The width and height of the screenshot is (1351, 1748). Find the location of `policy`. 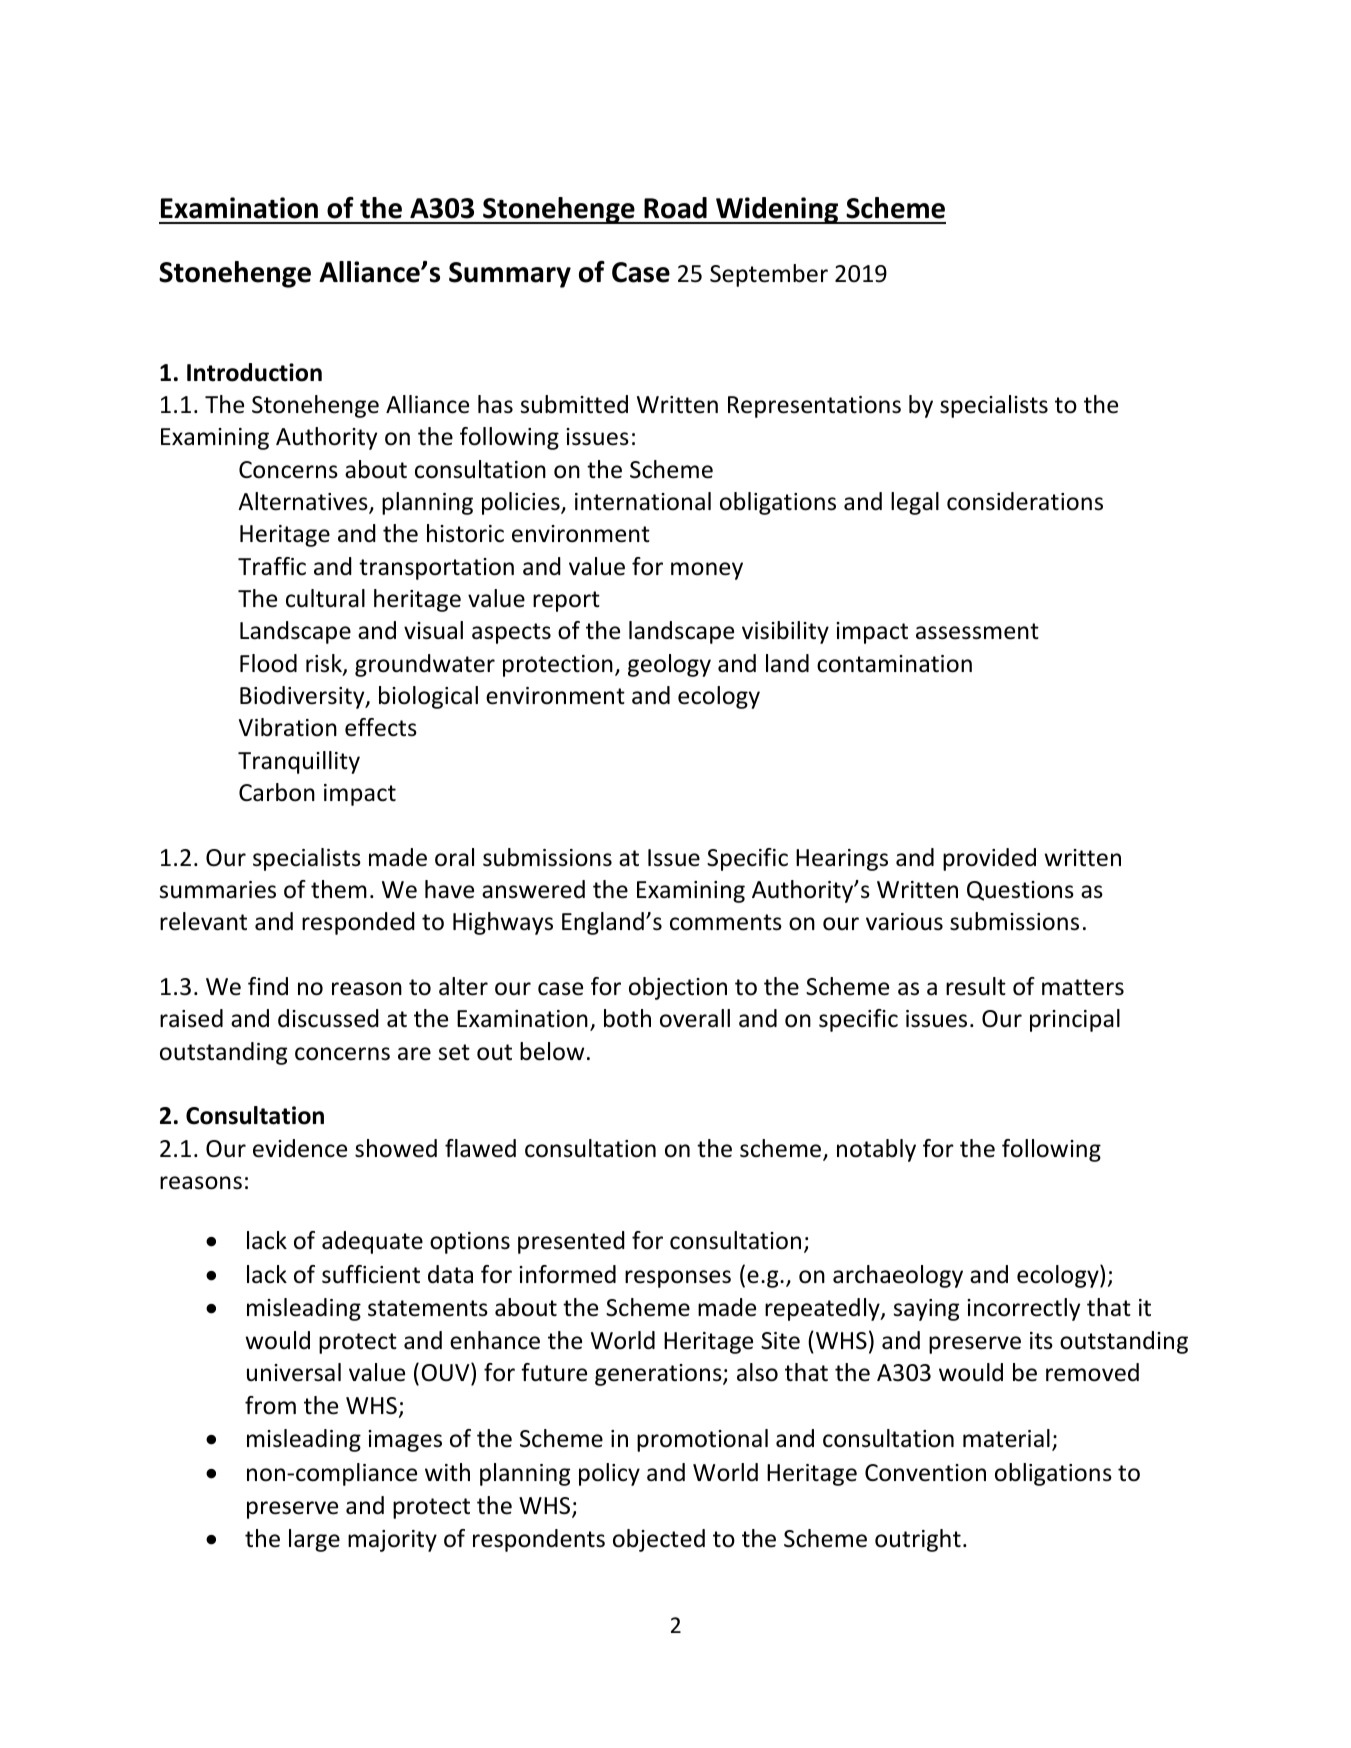

policy is located at coordinates (609, 1474).
